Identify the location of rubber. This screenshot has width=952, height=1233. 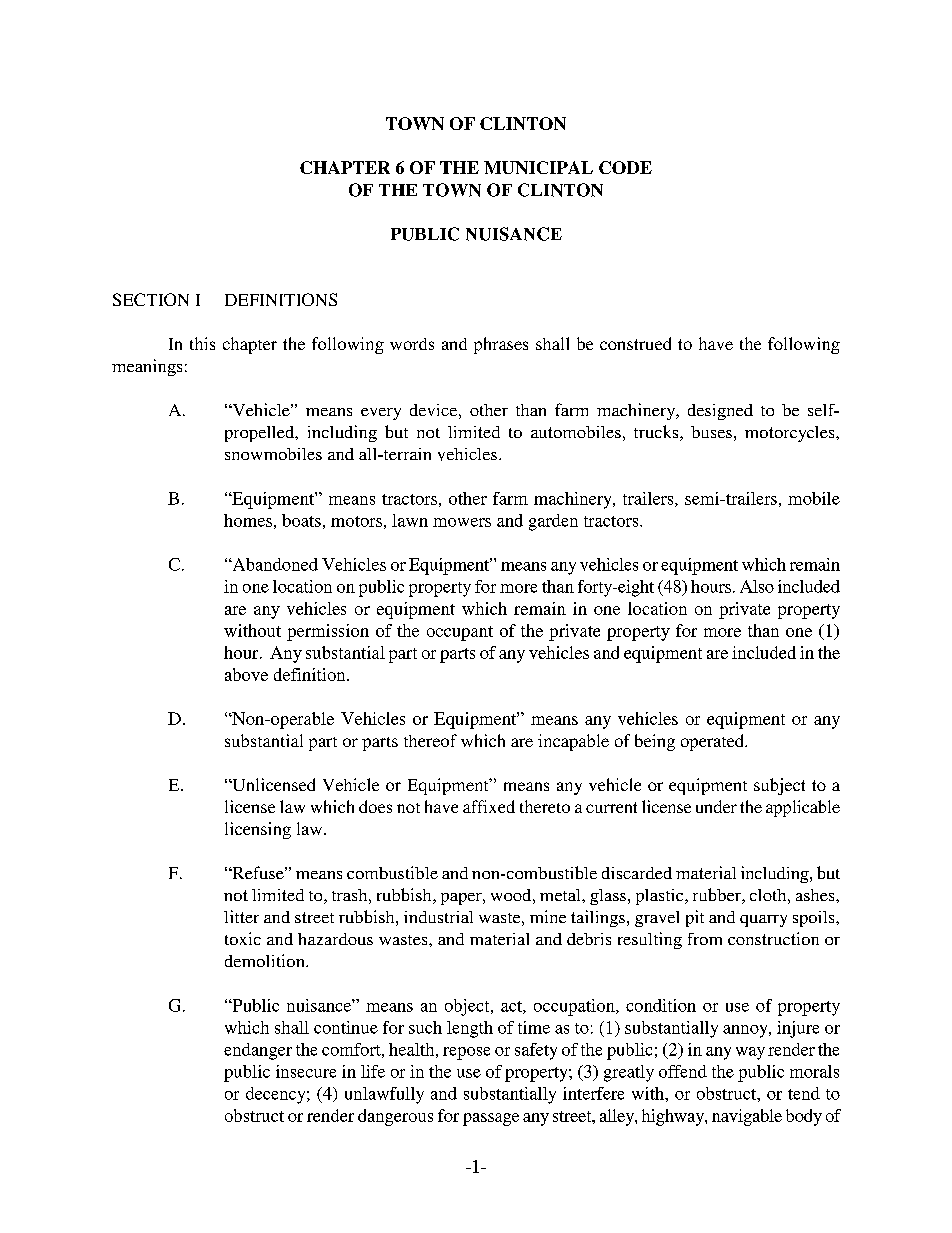
(718, 896).
